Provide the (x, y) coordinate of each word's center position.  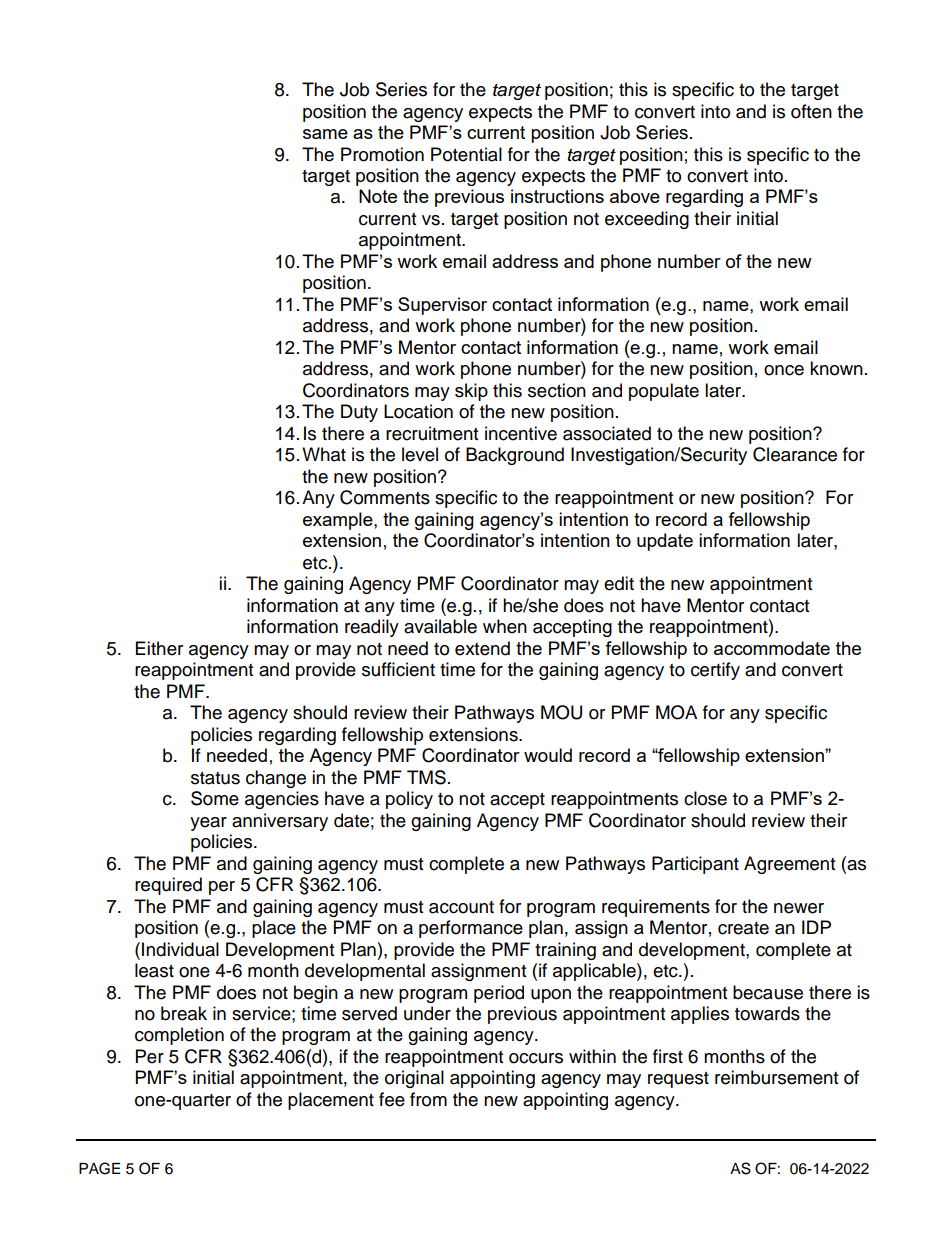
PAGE (99, 1168)
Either (159, 648)
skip (471, 392)
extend (482, 648)
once (784, 370)
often (811, 111)
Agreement (789, 865)
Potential (466, 154)
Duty (359, 413)
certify (715, 671)
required (168, 886)
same (325, 134)
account (461, 907)
